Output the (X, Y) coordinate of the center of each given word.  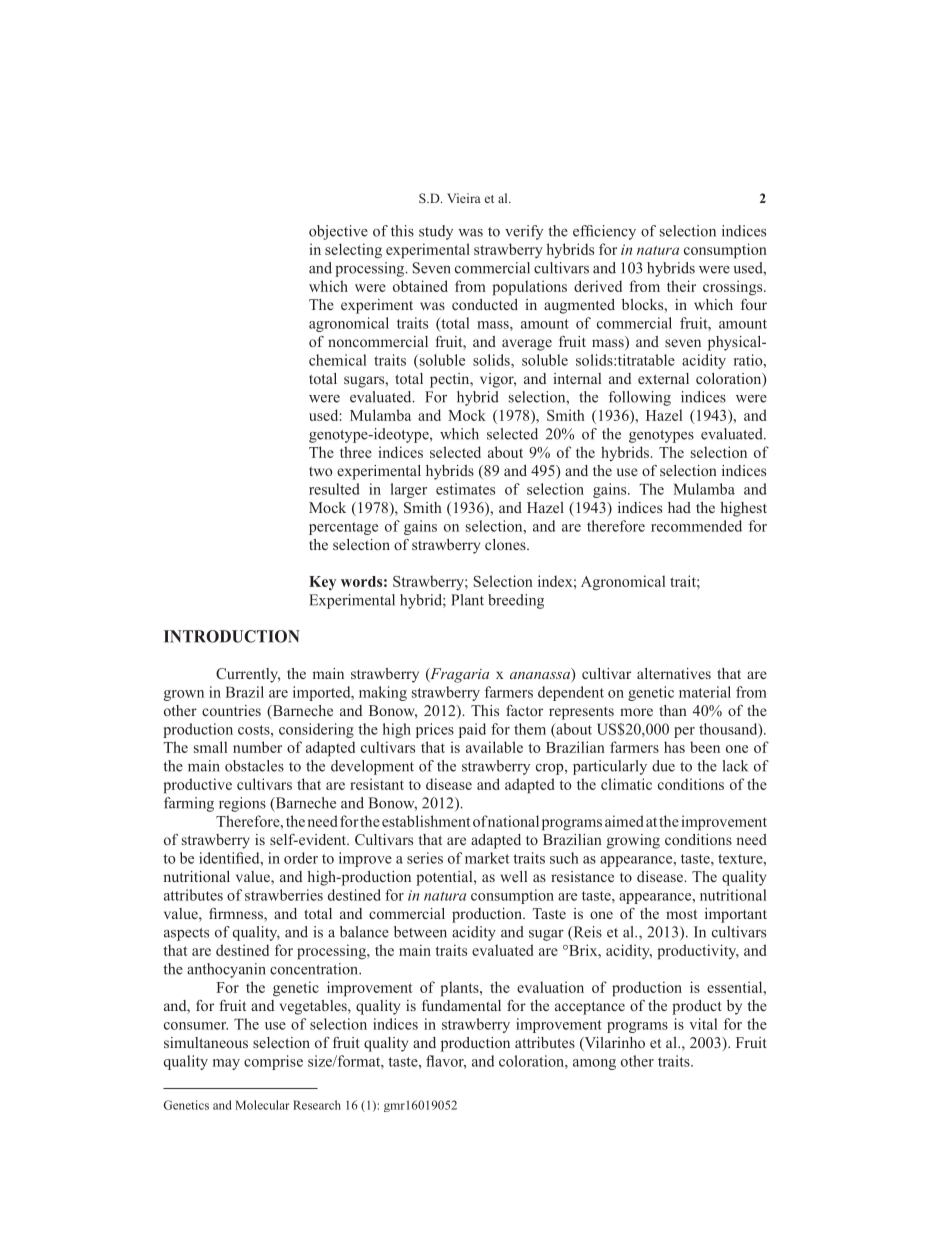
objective (338, 232)
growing (633, 841)
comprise (273, 1062)
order (301, 858)
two (321, 471)
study (436, 232)
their (681, 286)
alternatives (674, 673)
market (487, 858)
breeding (516, 601)
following (640, 398)
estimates (465, 489)
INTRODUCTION (232, 636)
